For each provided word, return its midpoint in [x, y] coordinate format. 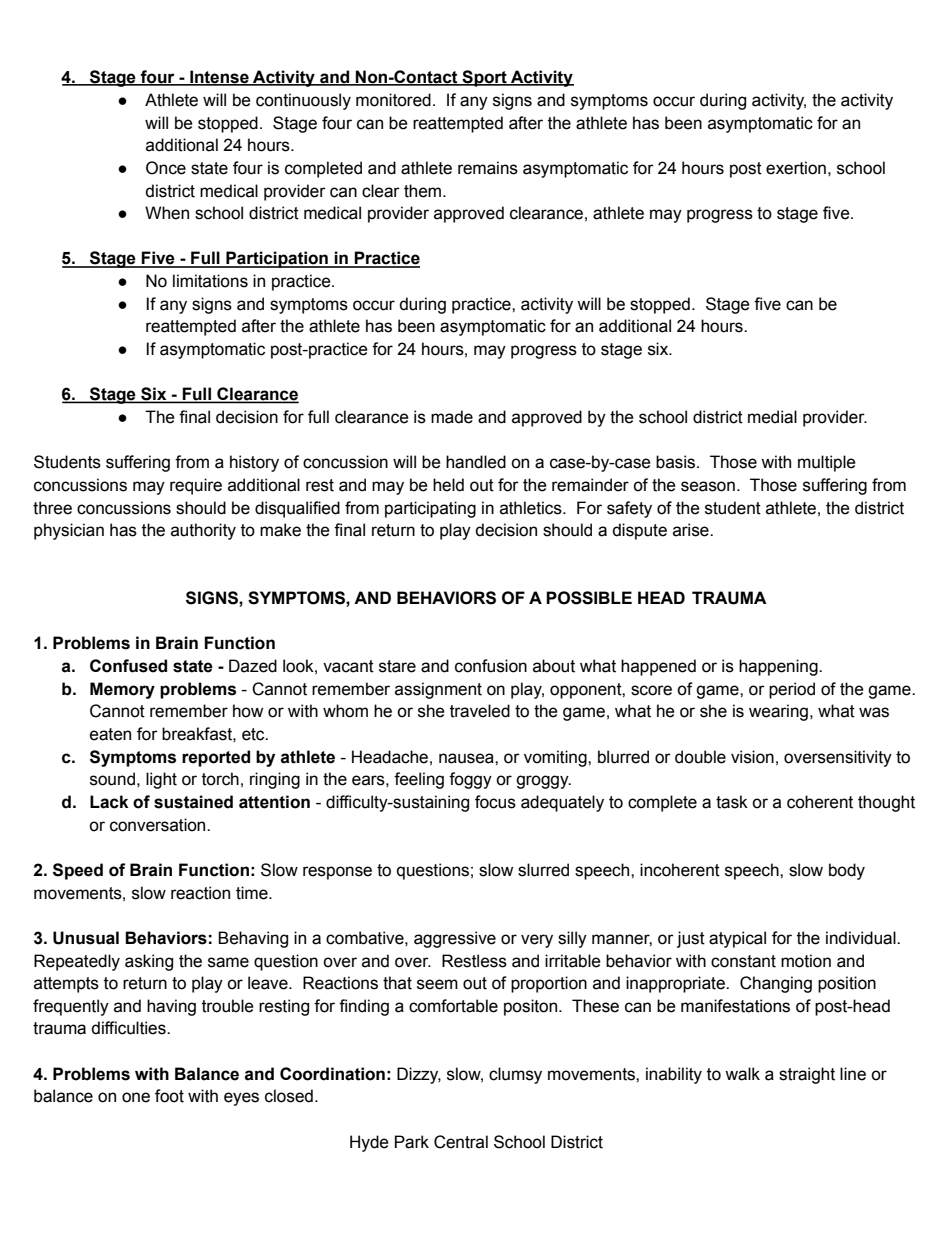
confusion [491, 666]
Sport [484, 78]
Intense [219, 78]
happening [779, 667]
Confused [128, 666]
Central [461, 1142]
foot [169, 1096]
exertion [796, 168]
